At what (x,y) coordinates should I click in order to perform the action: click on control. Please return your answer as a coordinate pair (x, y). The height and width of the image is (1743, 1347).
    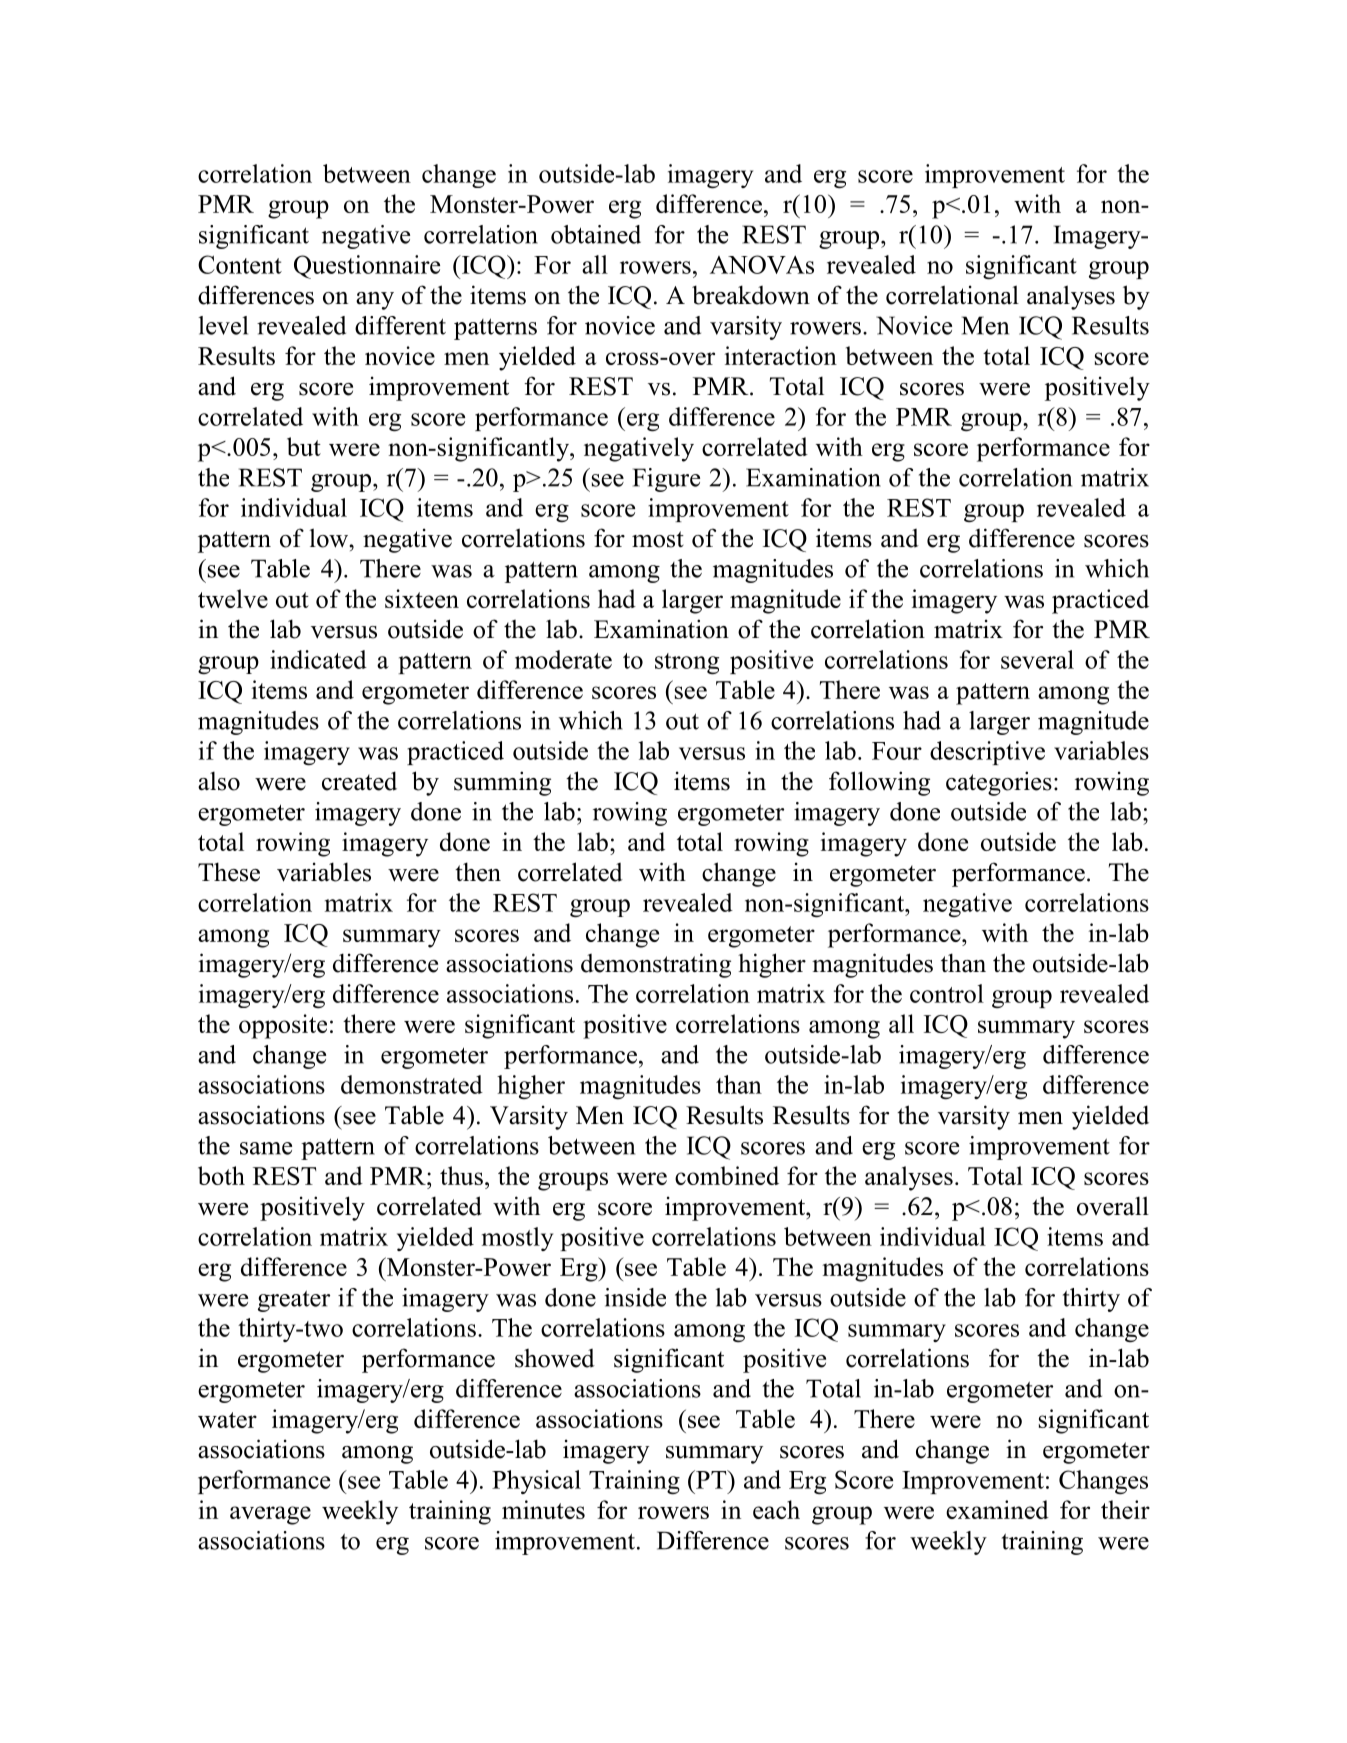
    Looking at the image, I should click on (947, 993).
